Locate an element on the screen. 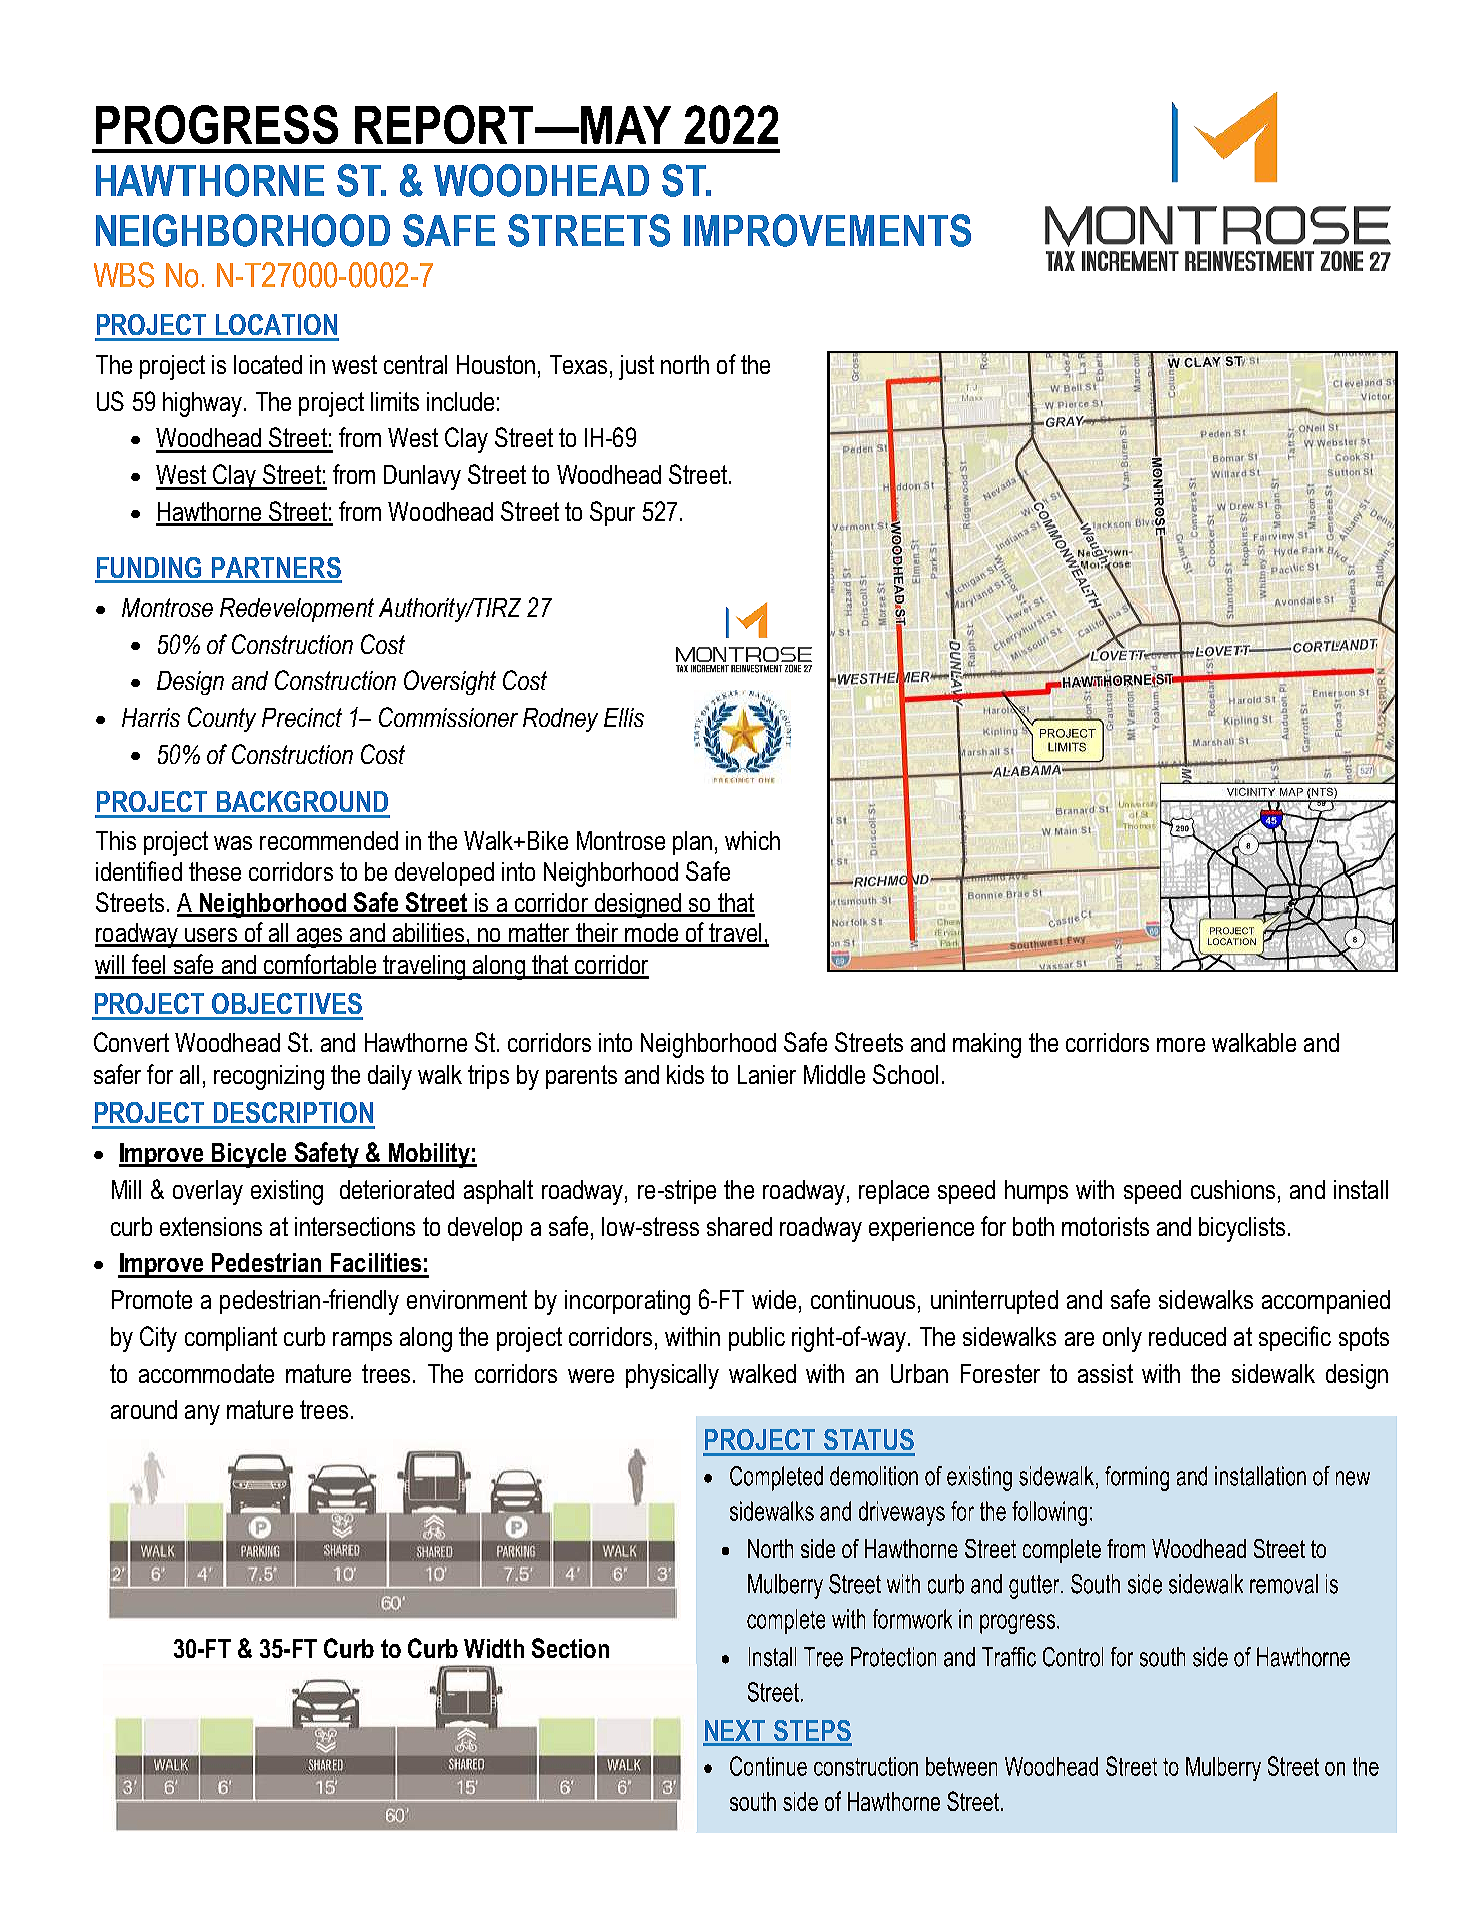 The image size is (1484, 1920). which is located at coordinates (752, 840).
